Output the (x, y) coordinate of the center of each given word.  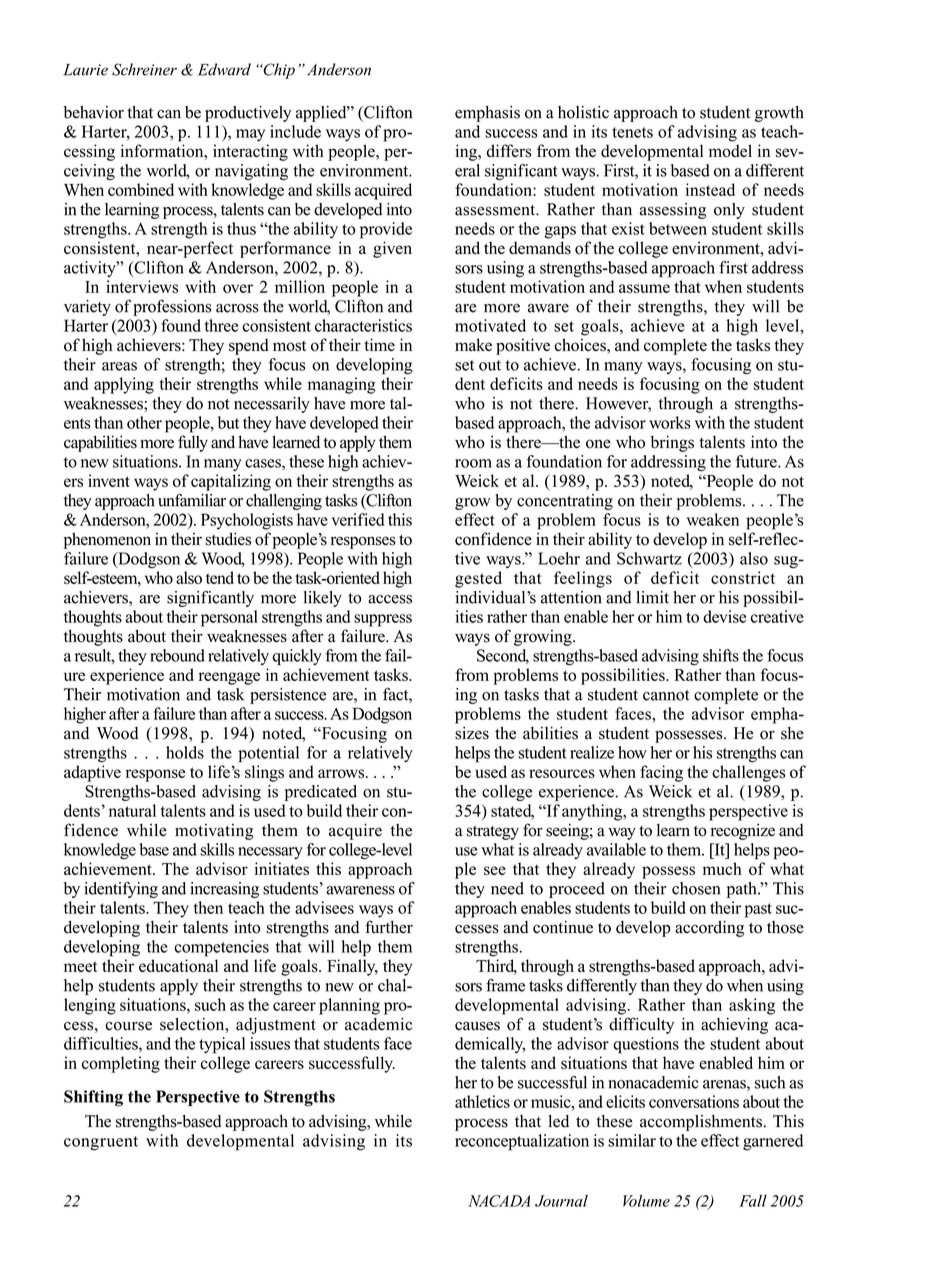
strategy (493, 833)
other (144, 422)
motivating (214, 832)
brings (672, 443)
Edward (224, 69)
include (295, 131)
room (473, 463)
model (730, 151)
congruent (101, 1143)
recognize (743, 832)
